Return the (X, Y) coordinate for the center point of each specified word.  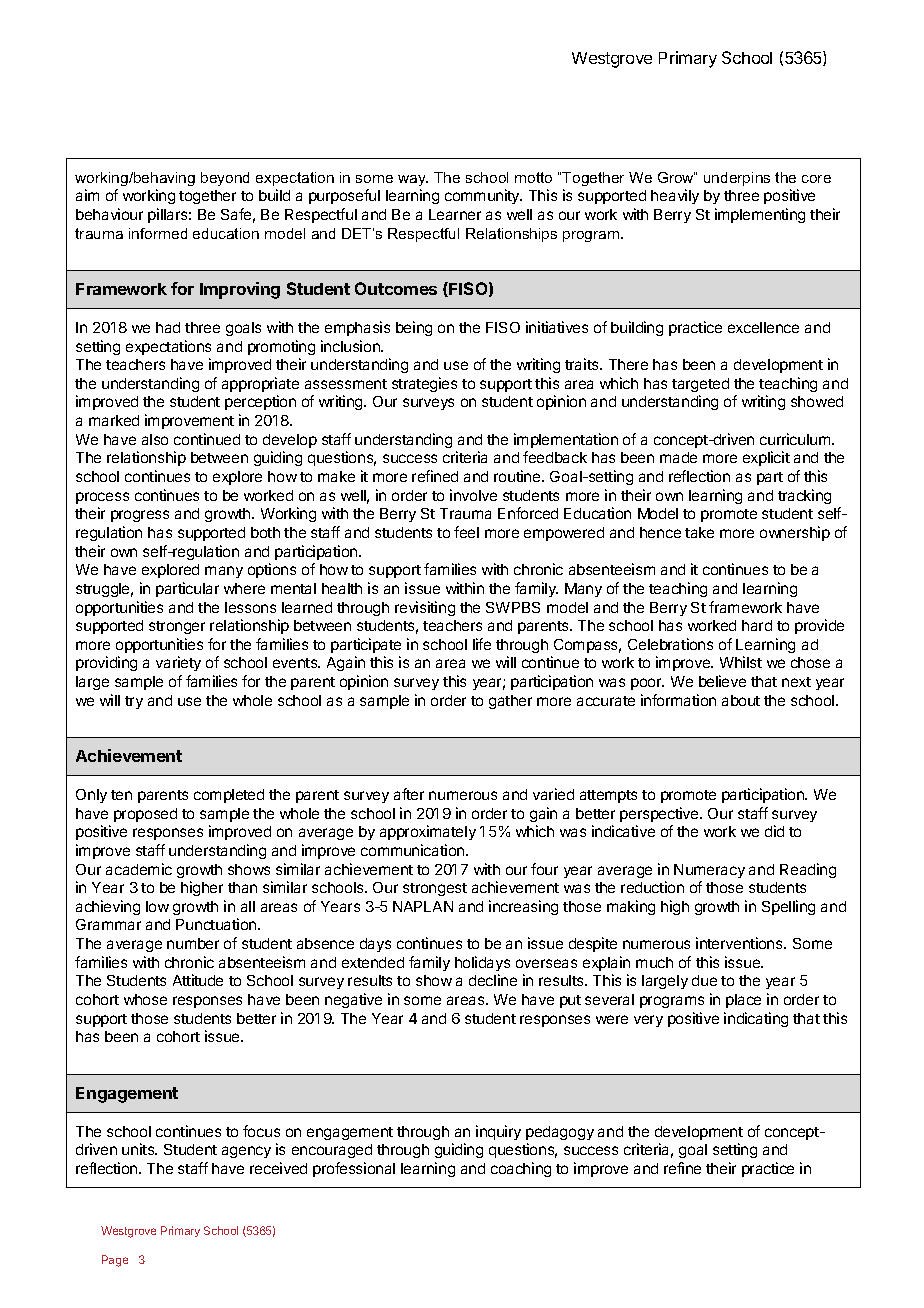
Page (115, 1261)
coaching (521, 1169)
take (699, 532)
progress (140, 516)
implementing (760, 215)
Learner (455, 214)
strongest (435, 889)
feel (466, 532)
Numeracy (709, 871)
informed (158, 233)
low (157, 906)
